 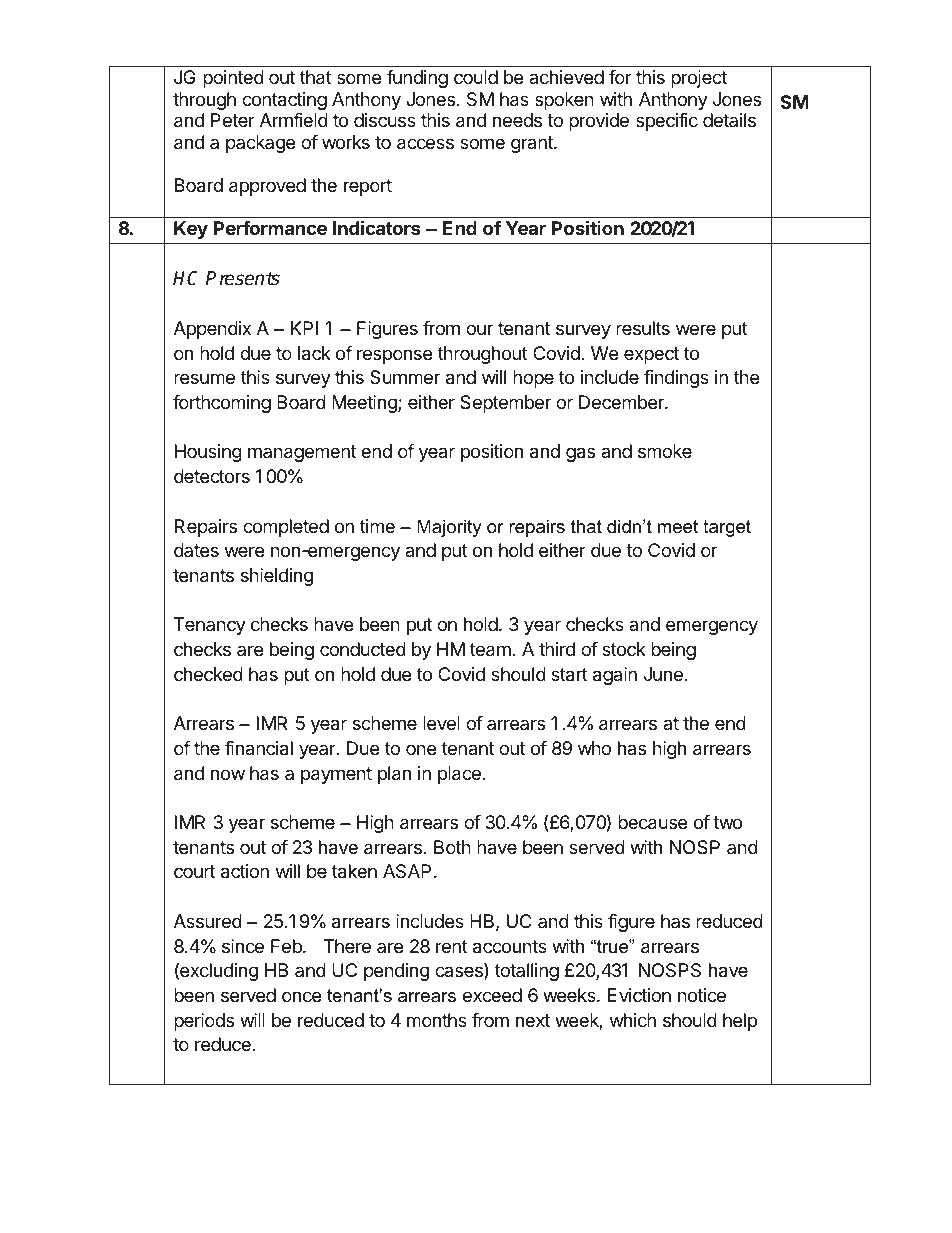 I want to click on checked, so click(x=208, y=674).
